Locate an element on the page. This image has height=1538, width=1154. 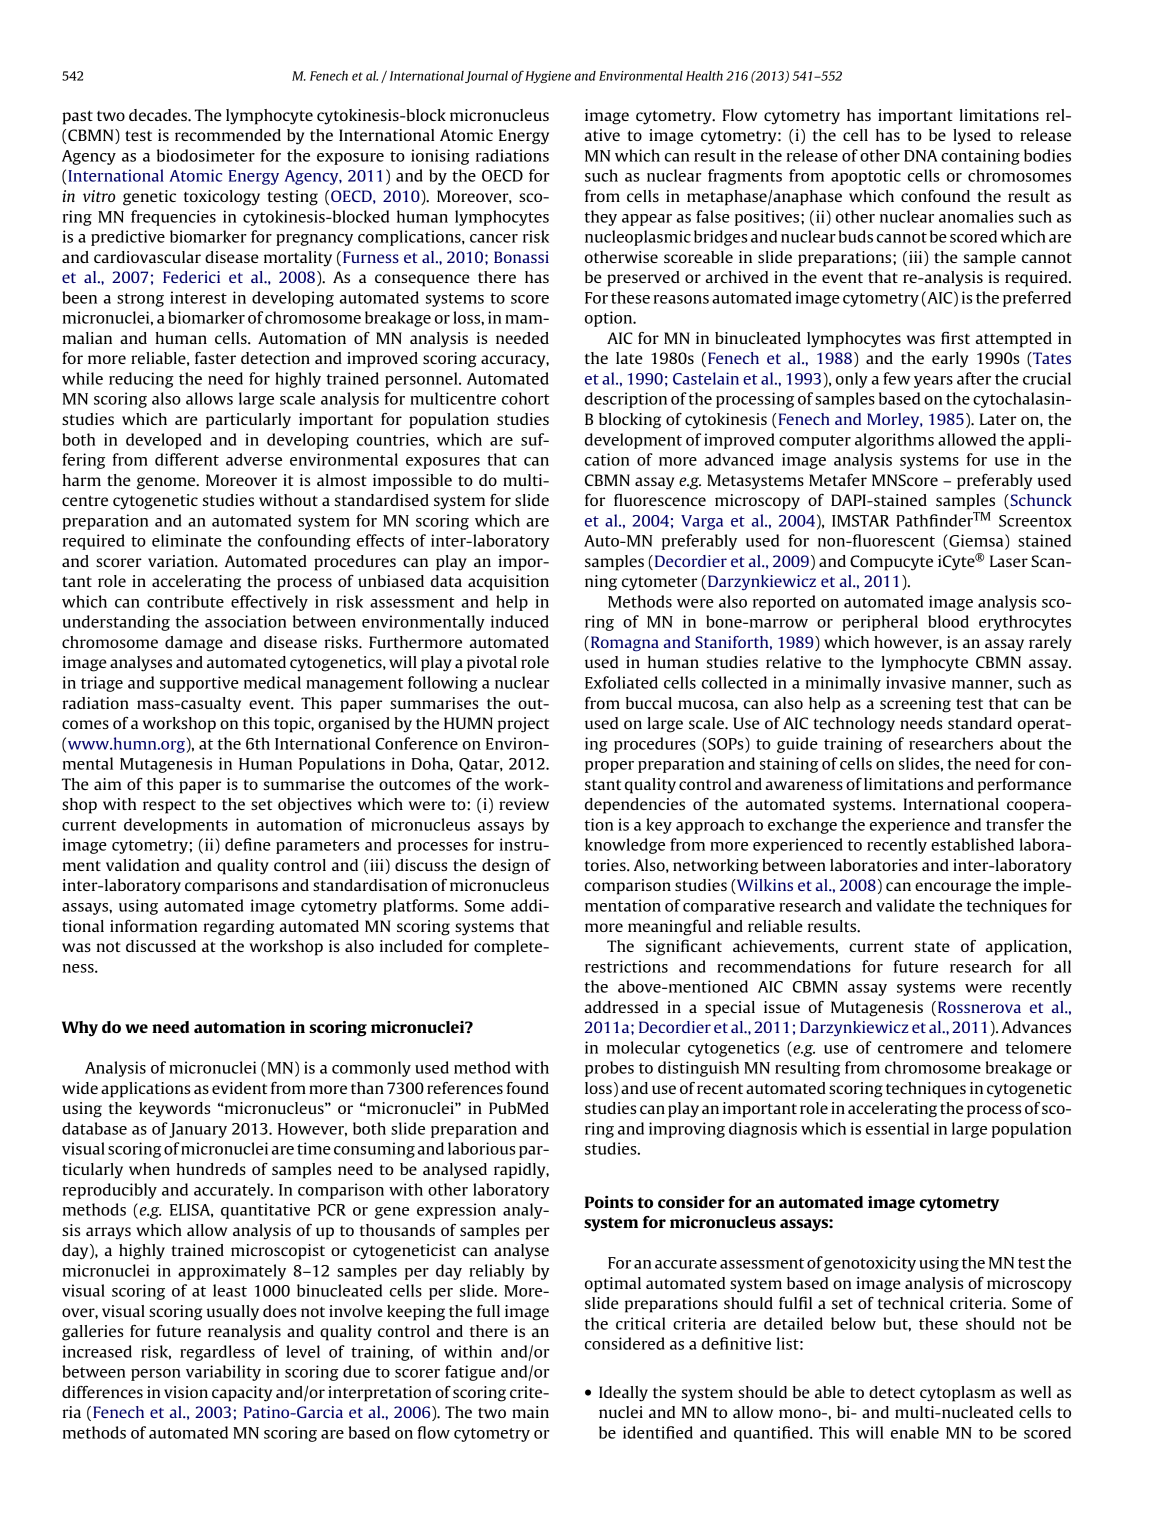
main is located at coordinates (530, 1412).
